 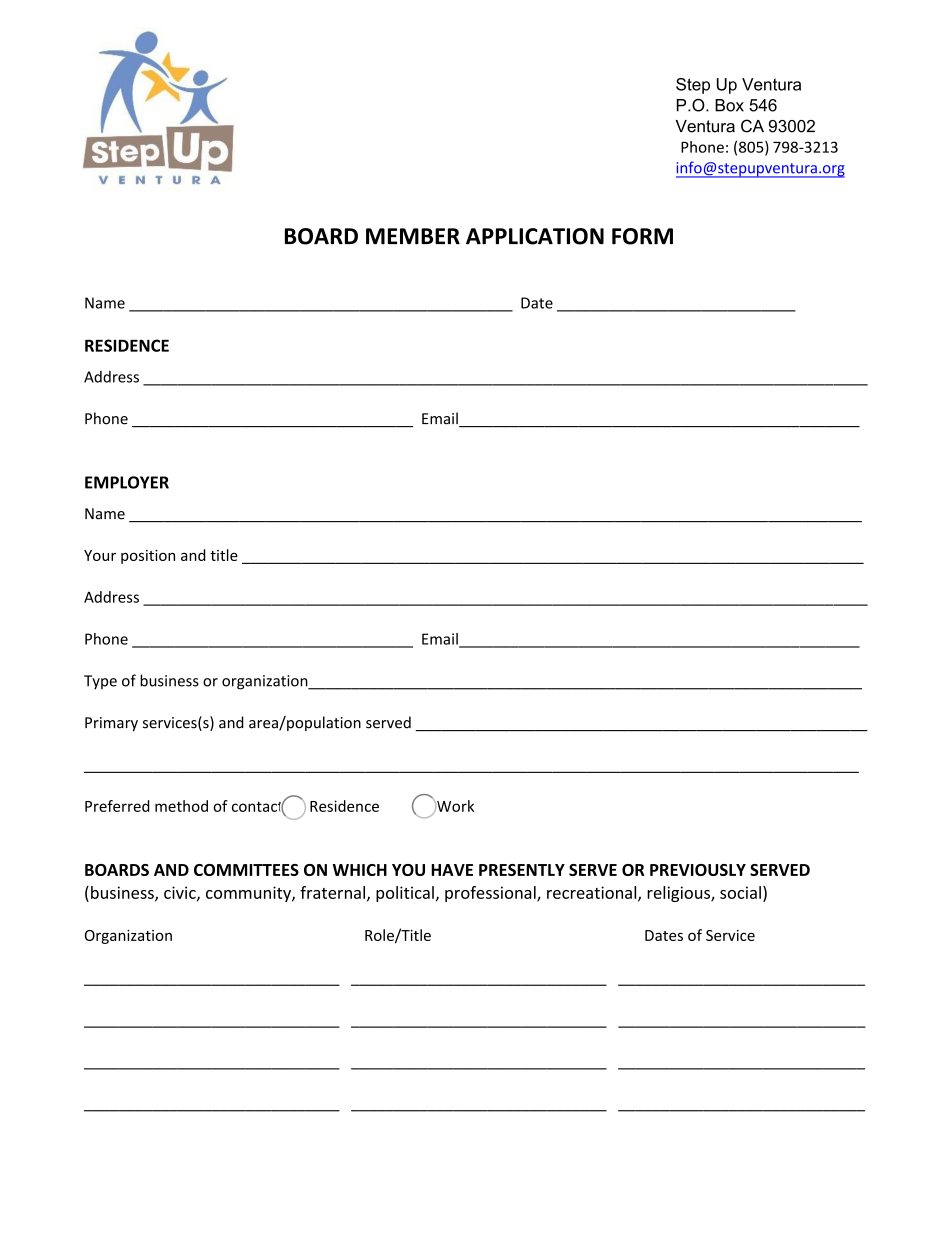 I want to click on Primary, so click(x=111, y=724).
